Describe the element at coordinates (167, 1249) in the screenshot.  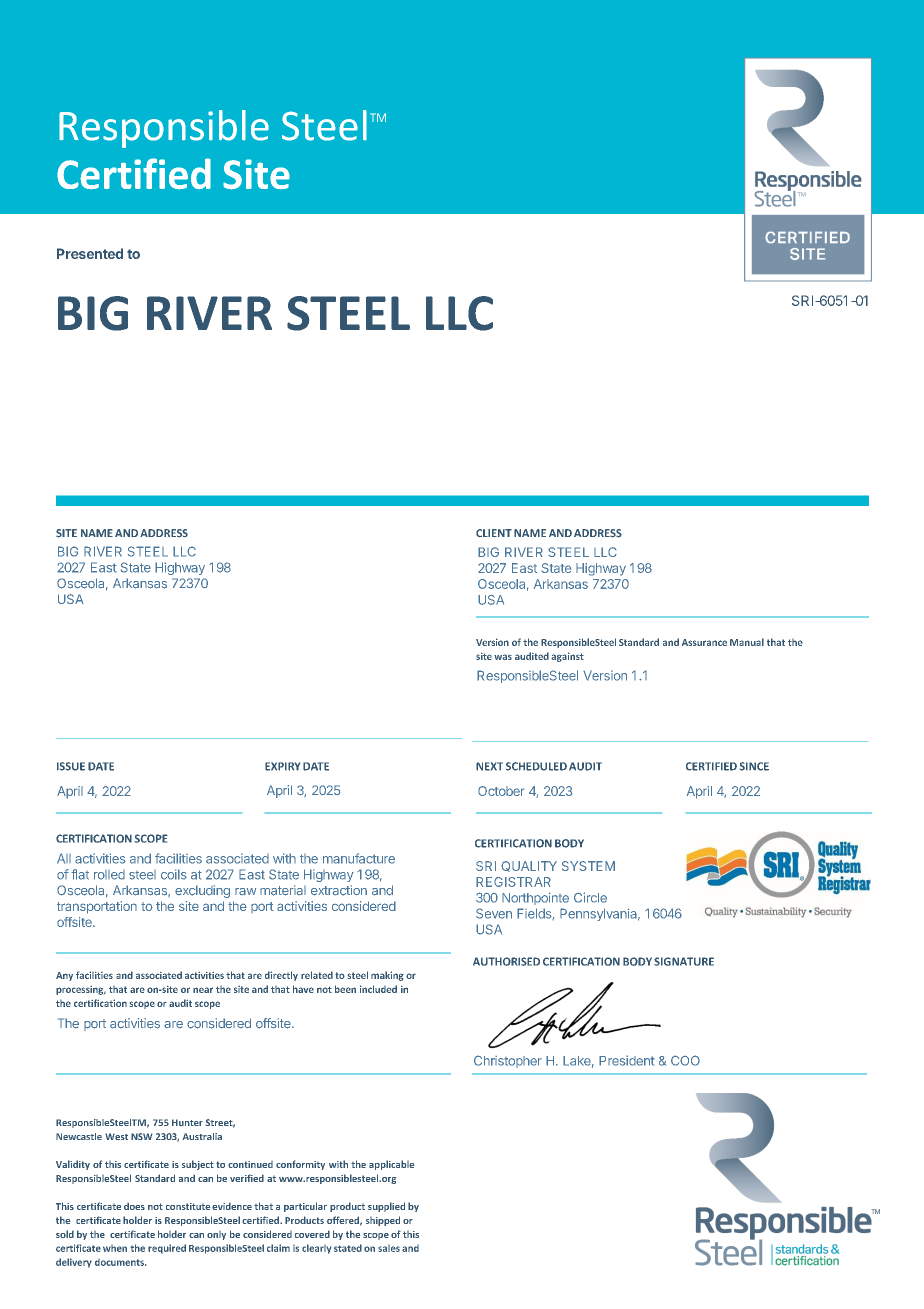
I see `required` at that location.
